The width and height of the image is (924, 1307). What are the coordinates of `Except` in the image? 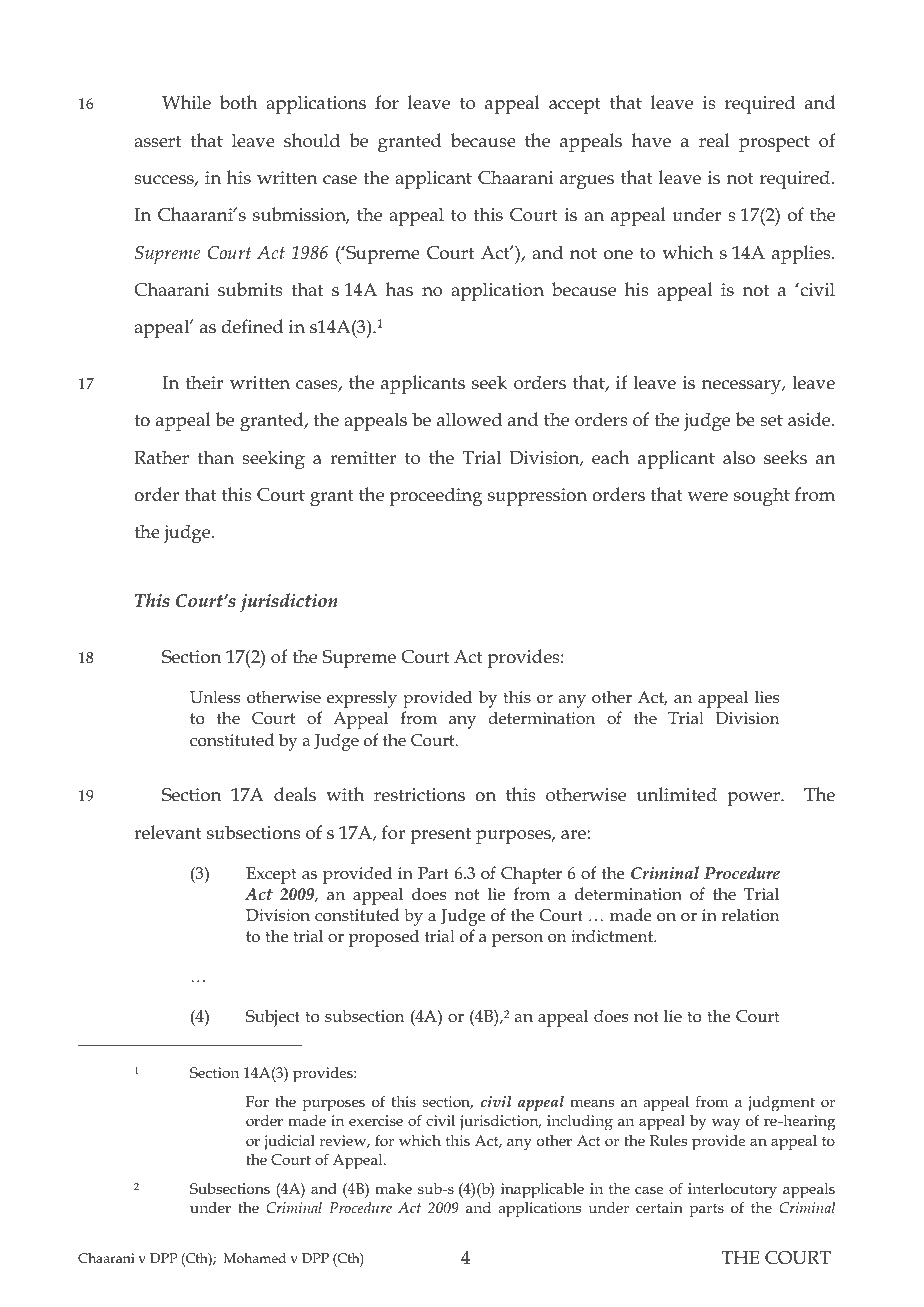 It's located at (271, 875).
